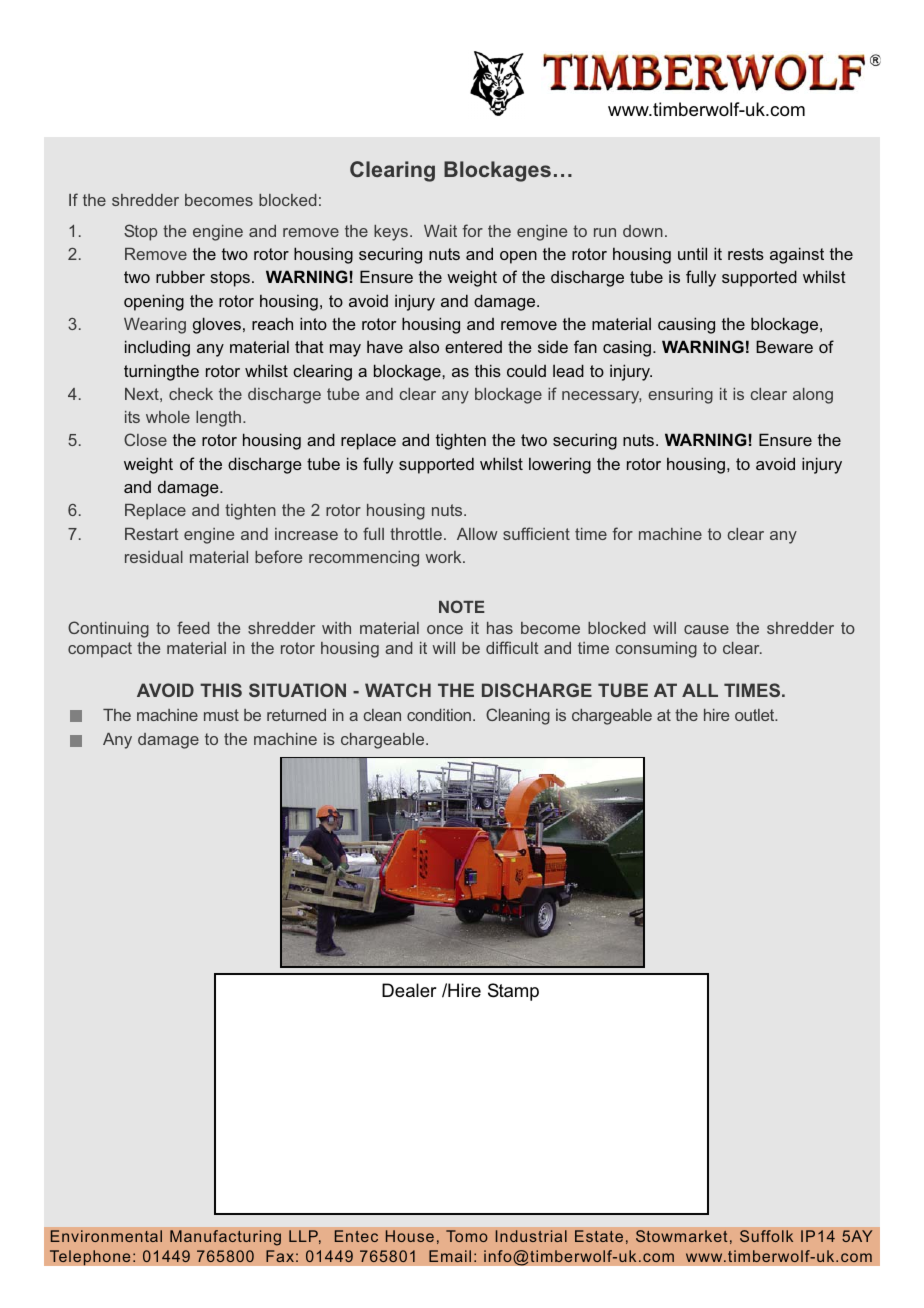  What do you see at coordinates (439, 715) in the screenshot?
I see `condition` at bounding box center [439, 715].
